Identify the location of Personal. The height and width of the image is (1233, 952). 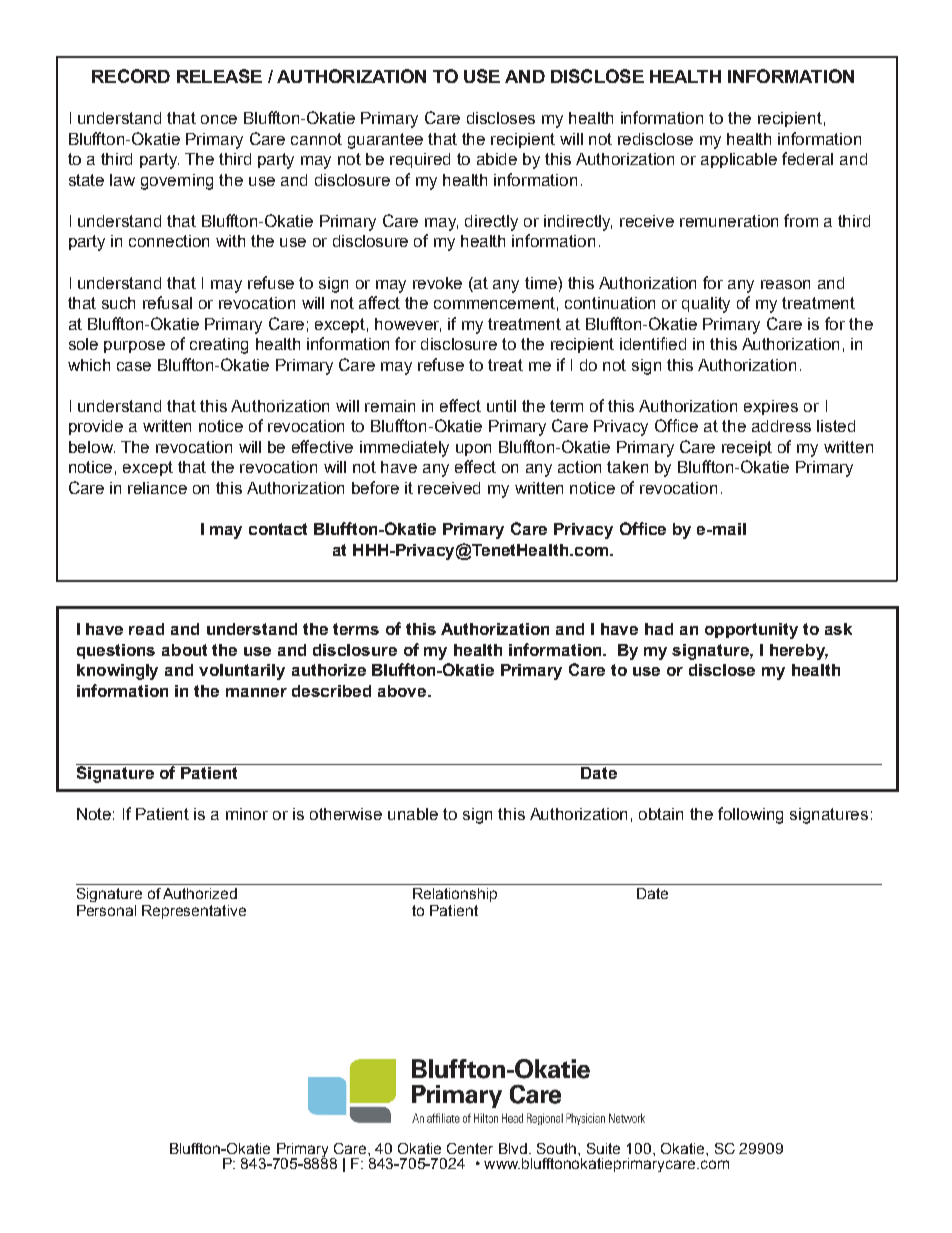
(106, 910).
